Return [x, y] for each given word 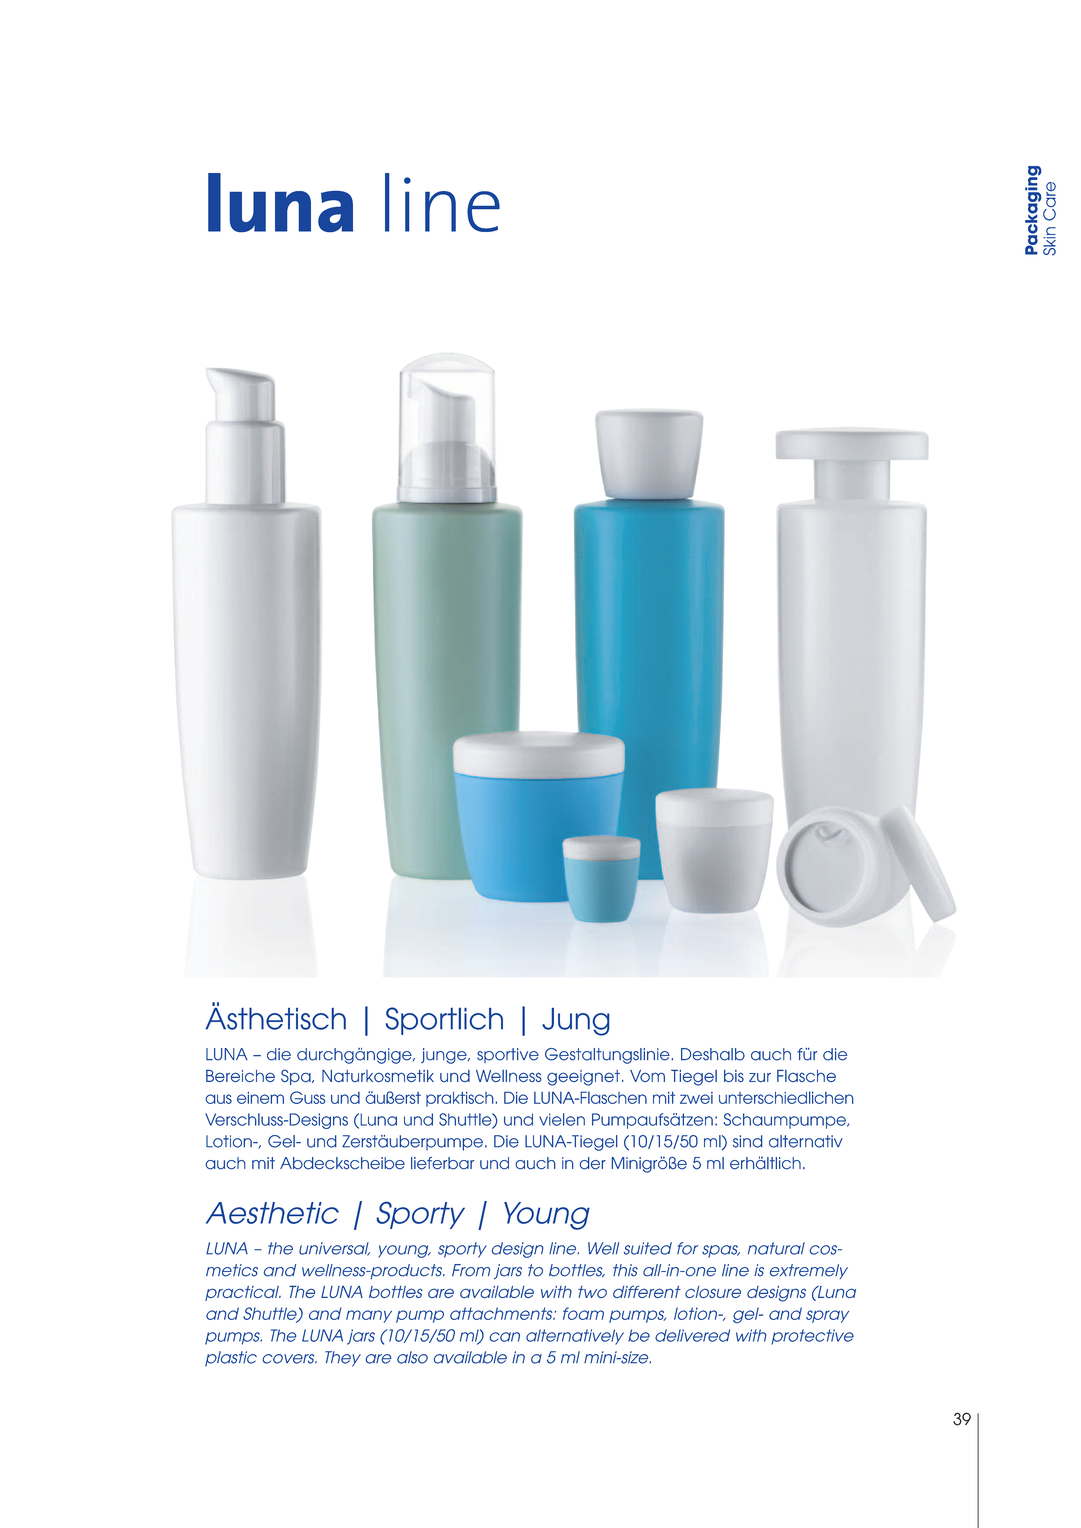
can [504, 1337]
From [471, 1270]
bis [734, 1076]
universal [334, 1249]
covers [289, 1359]
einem [260, 1098]
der [592, 1163]
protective [812, 1337]
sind [748, 1141]
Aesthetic [272, 1213]
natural [776, 1248]
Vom [647, 1076]
